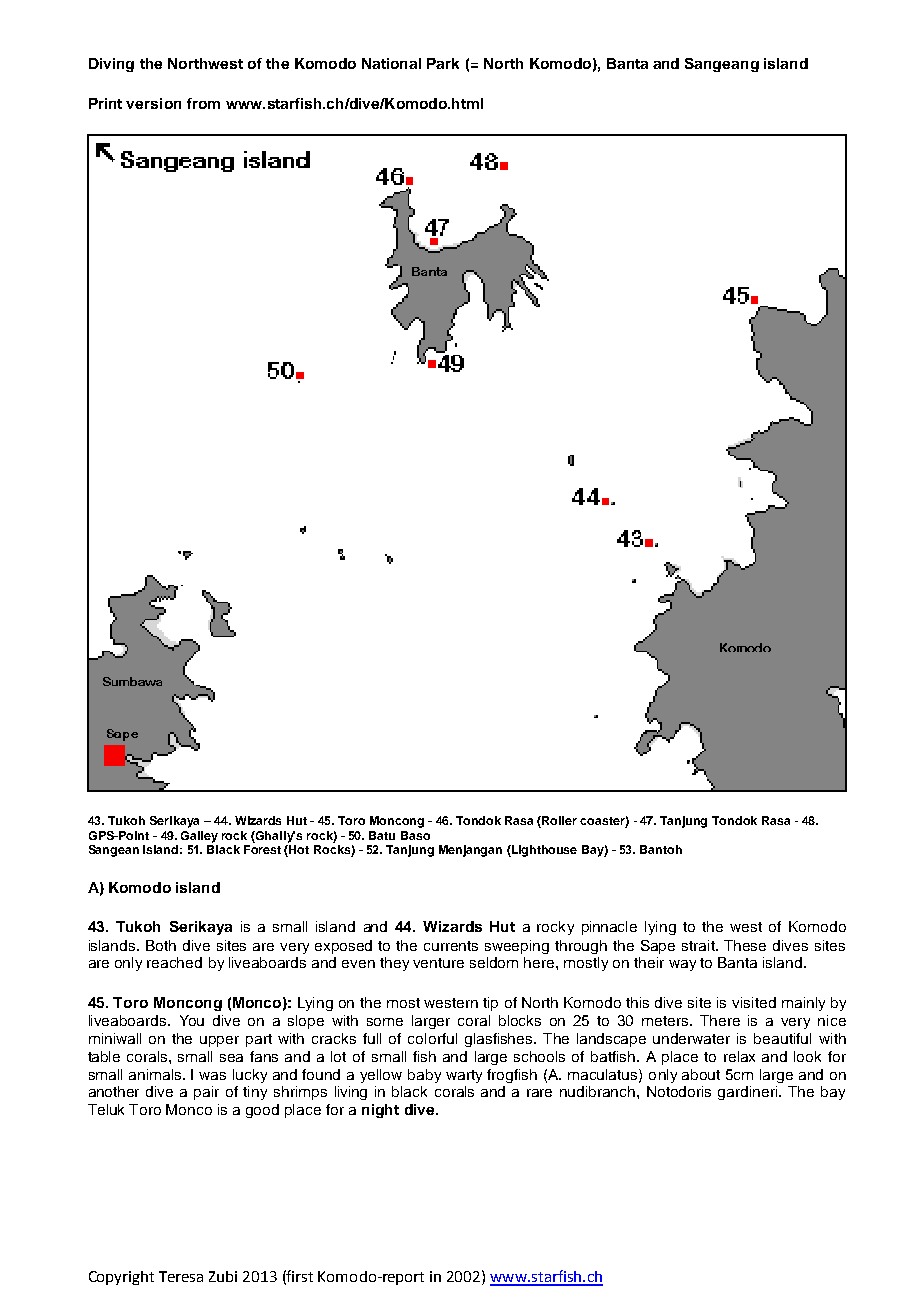 The width and height of the image is (924, 1308). I want to click on National, so click(391, 63).
